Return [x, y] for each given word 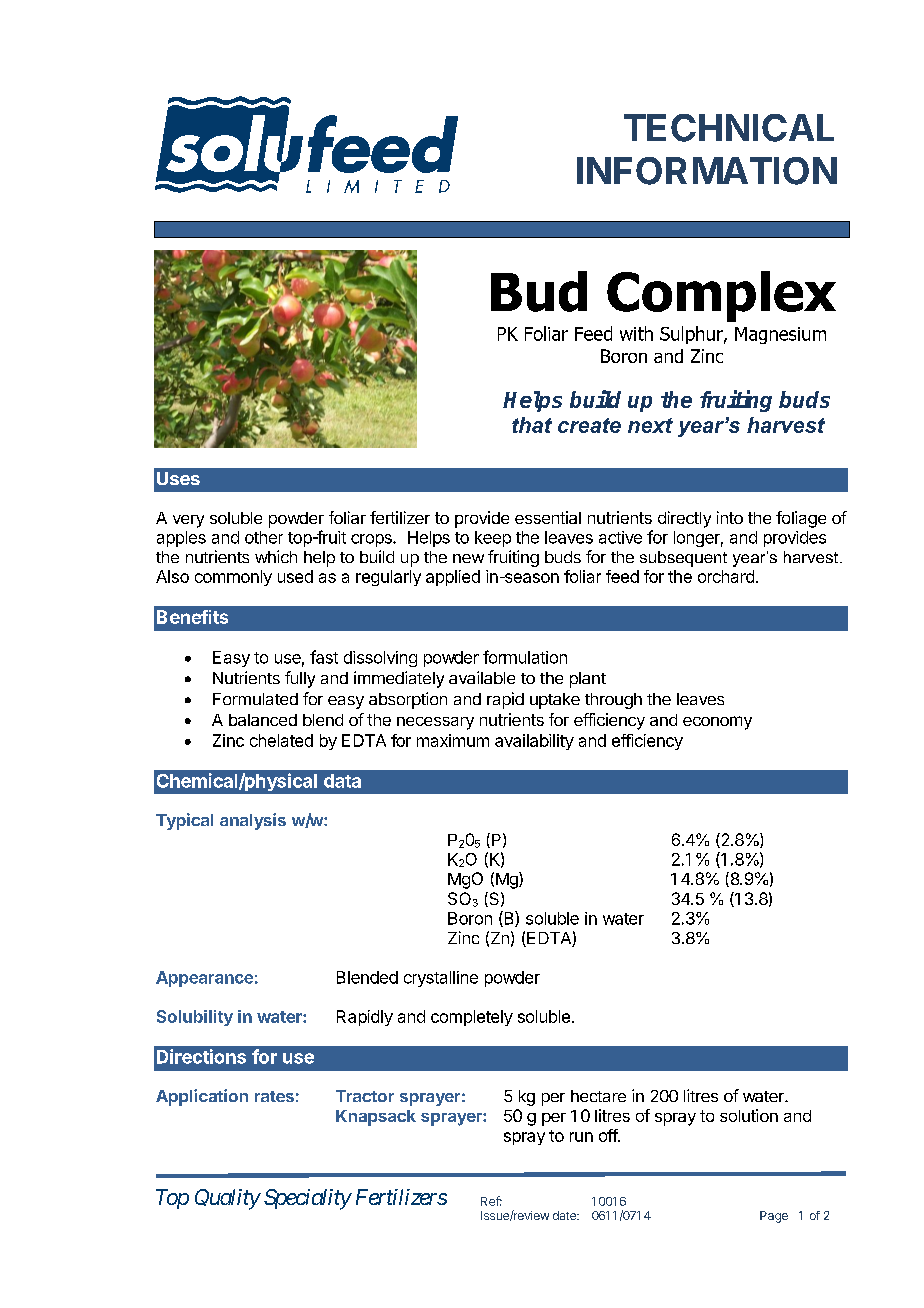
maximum [453, 740]
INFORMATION [707, 171]
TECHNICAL [729, 128]
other [264, 537]
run [581, 1137]
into [730, 517]
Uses [178, 478]
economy [717, 723]
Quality [227, 1199]
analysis [253, 821]
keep [493, 539]
